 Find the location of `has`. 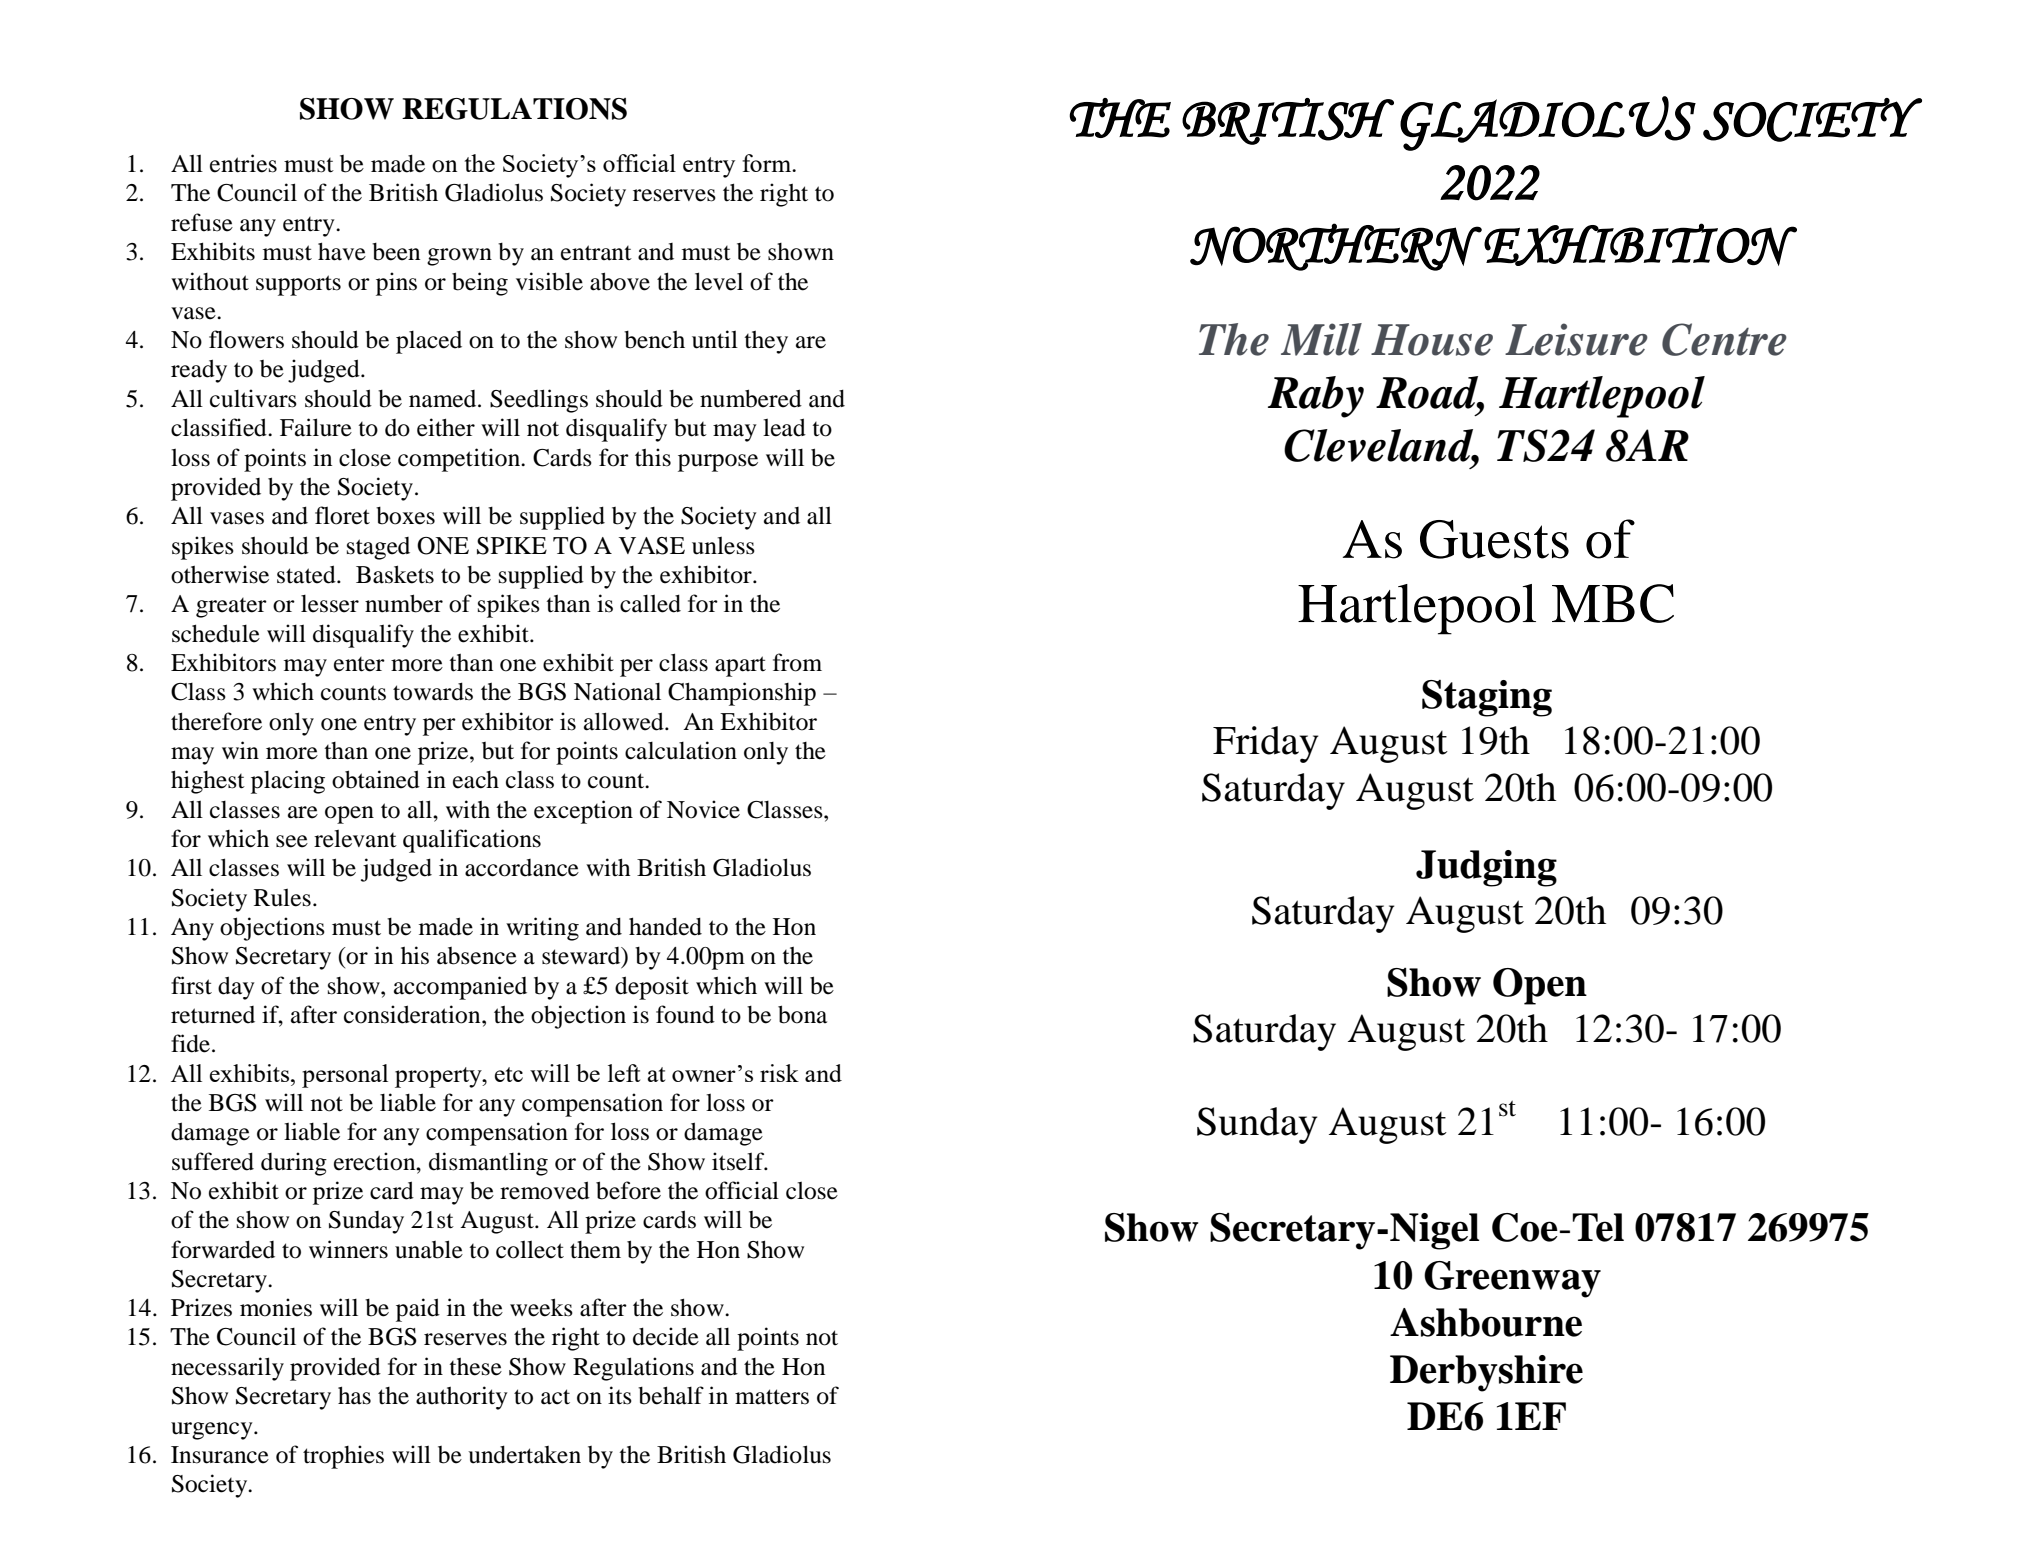

has is located at coordinates (354, 1395).
